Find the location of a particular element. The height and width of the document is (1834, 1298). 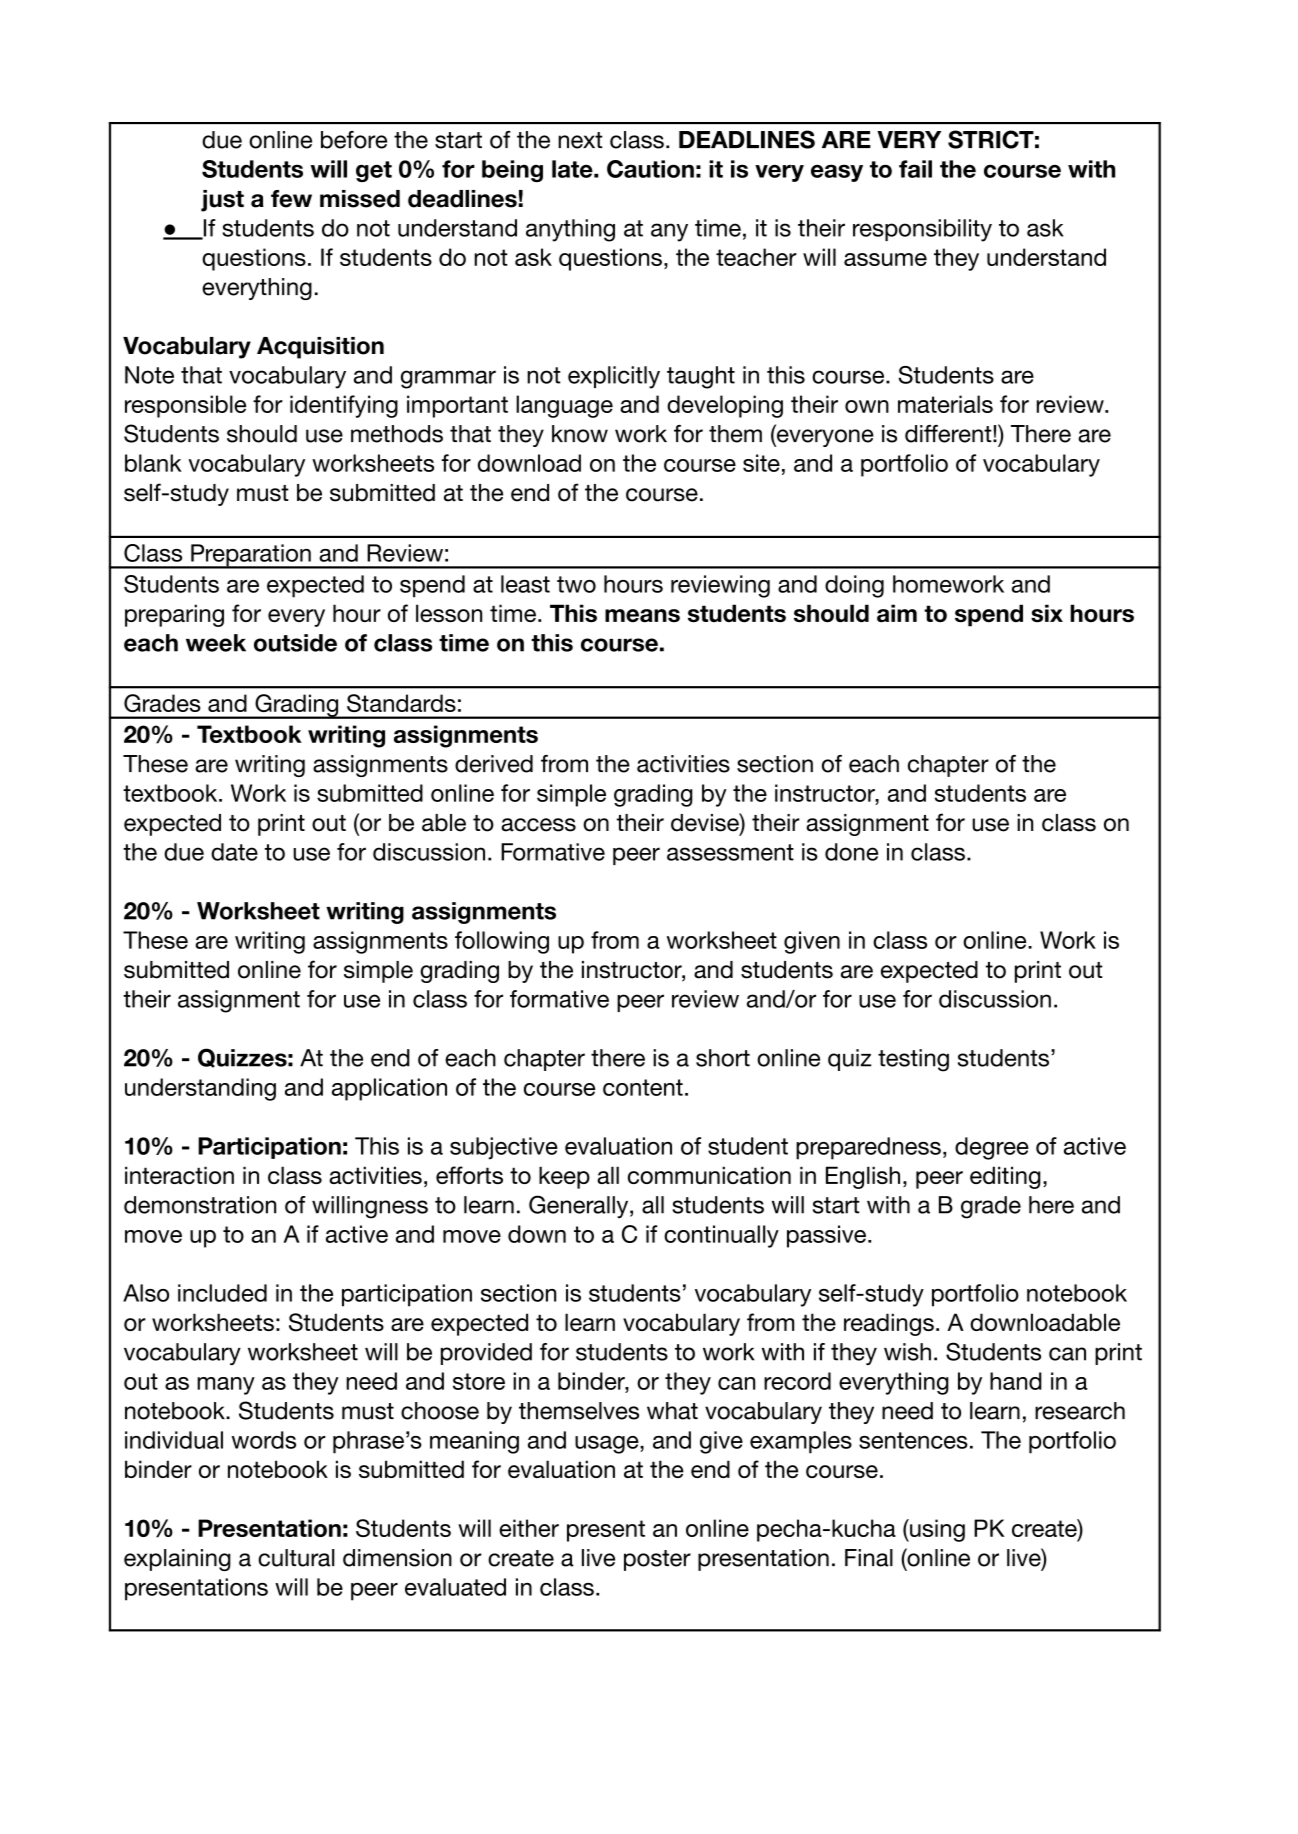

done is located at coordinates (851, 852).
